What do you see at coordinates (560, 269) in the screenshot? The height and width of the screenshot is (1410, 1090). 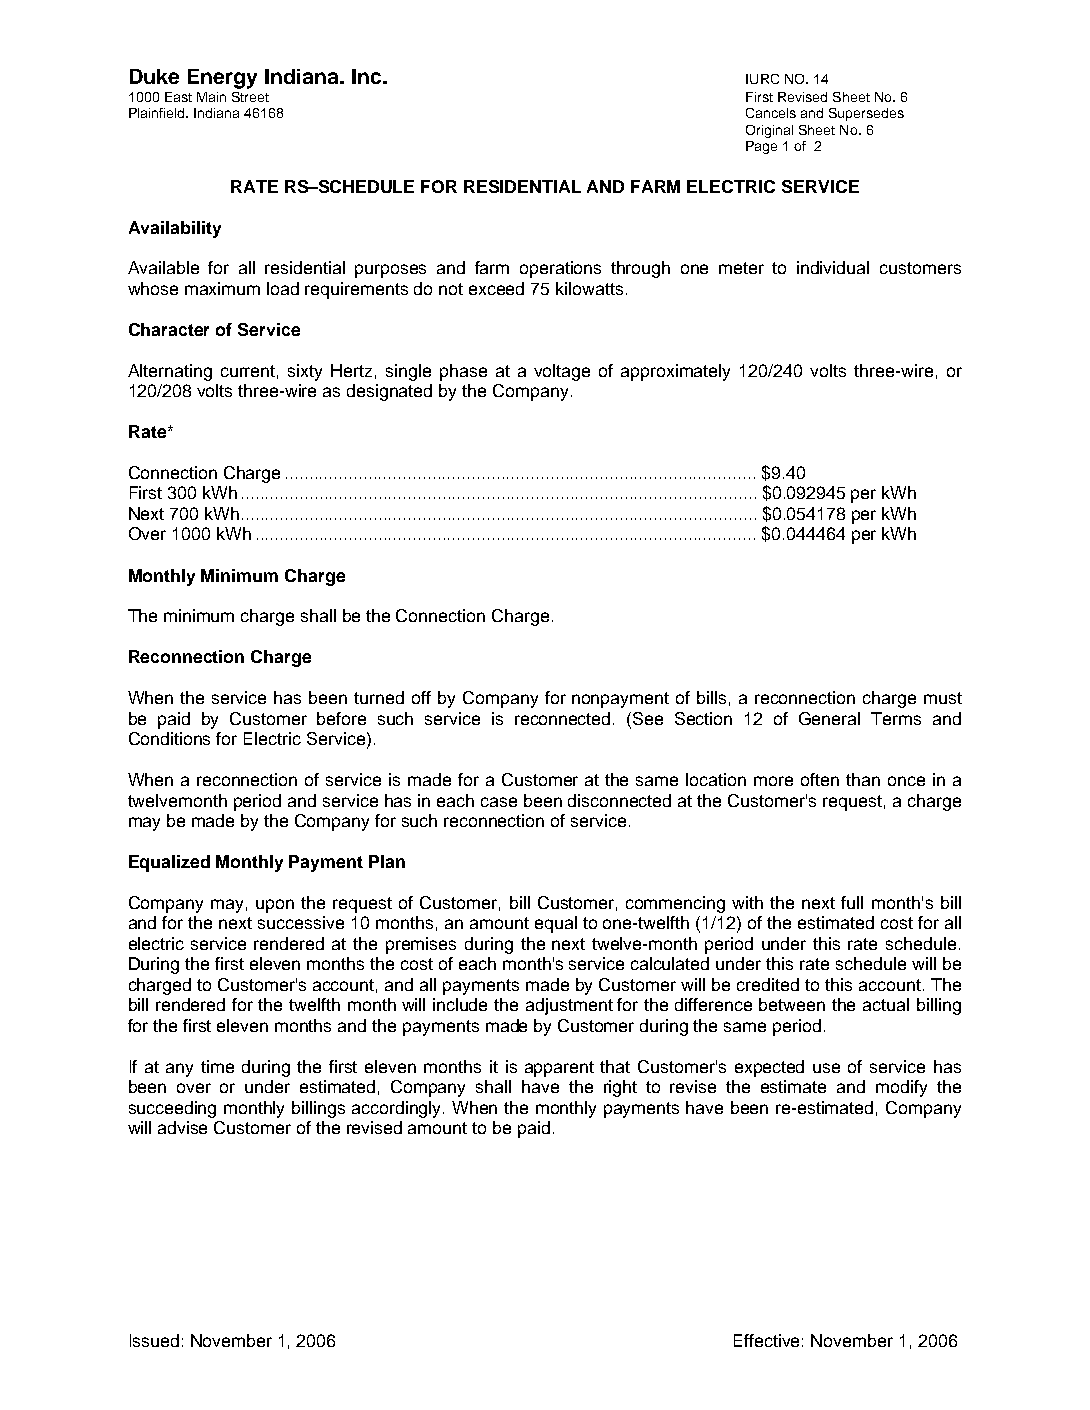 I see `operations` at bounding box center [560, 269].
